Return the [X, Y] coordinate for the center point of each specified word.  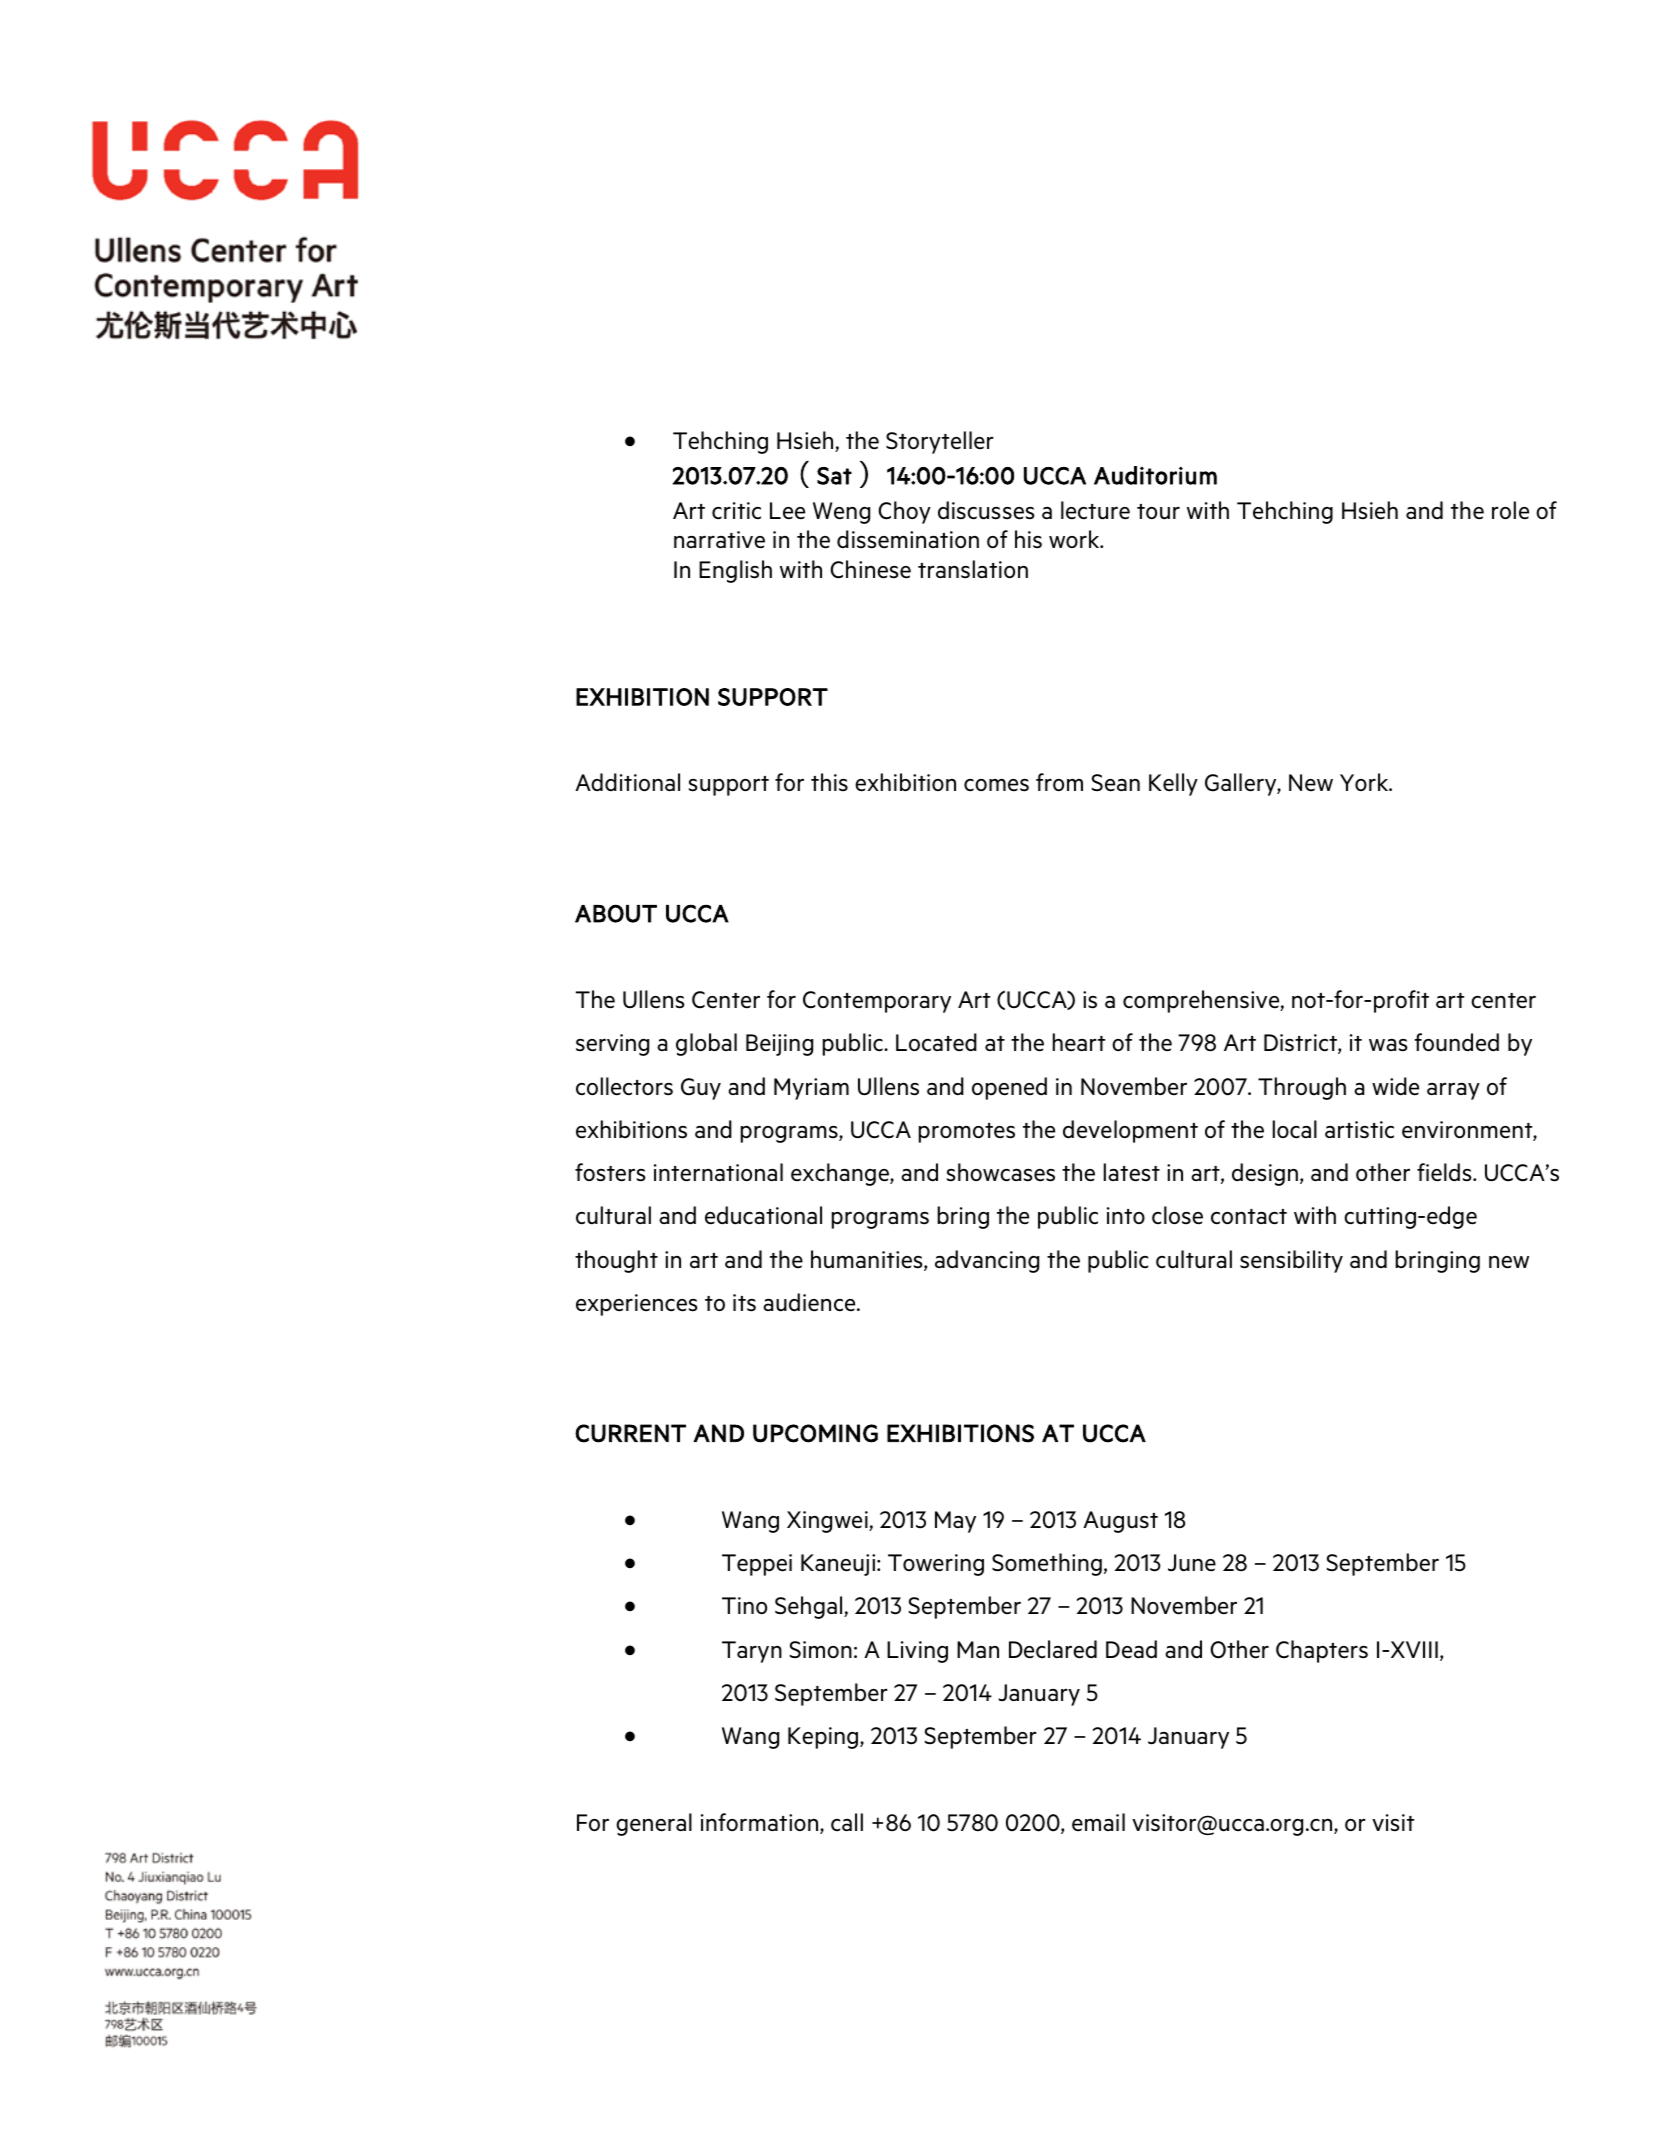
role [1510, 510]
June [1192, 1563]
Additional [627, 782]
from [1059, 782]
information [761, 1823]
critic [736, 511]
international [718, 1172]
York [1365, 782]
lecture [1095, 510]
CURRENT [630, 1433]
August [1120, 1522]
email [1098, 1822]
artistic [1359, 1130]
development [1130, 1131]
